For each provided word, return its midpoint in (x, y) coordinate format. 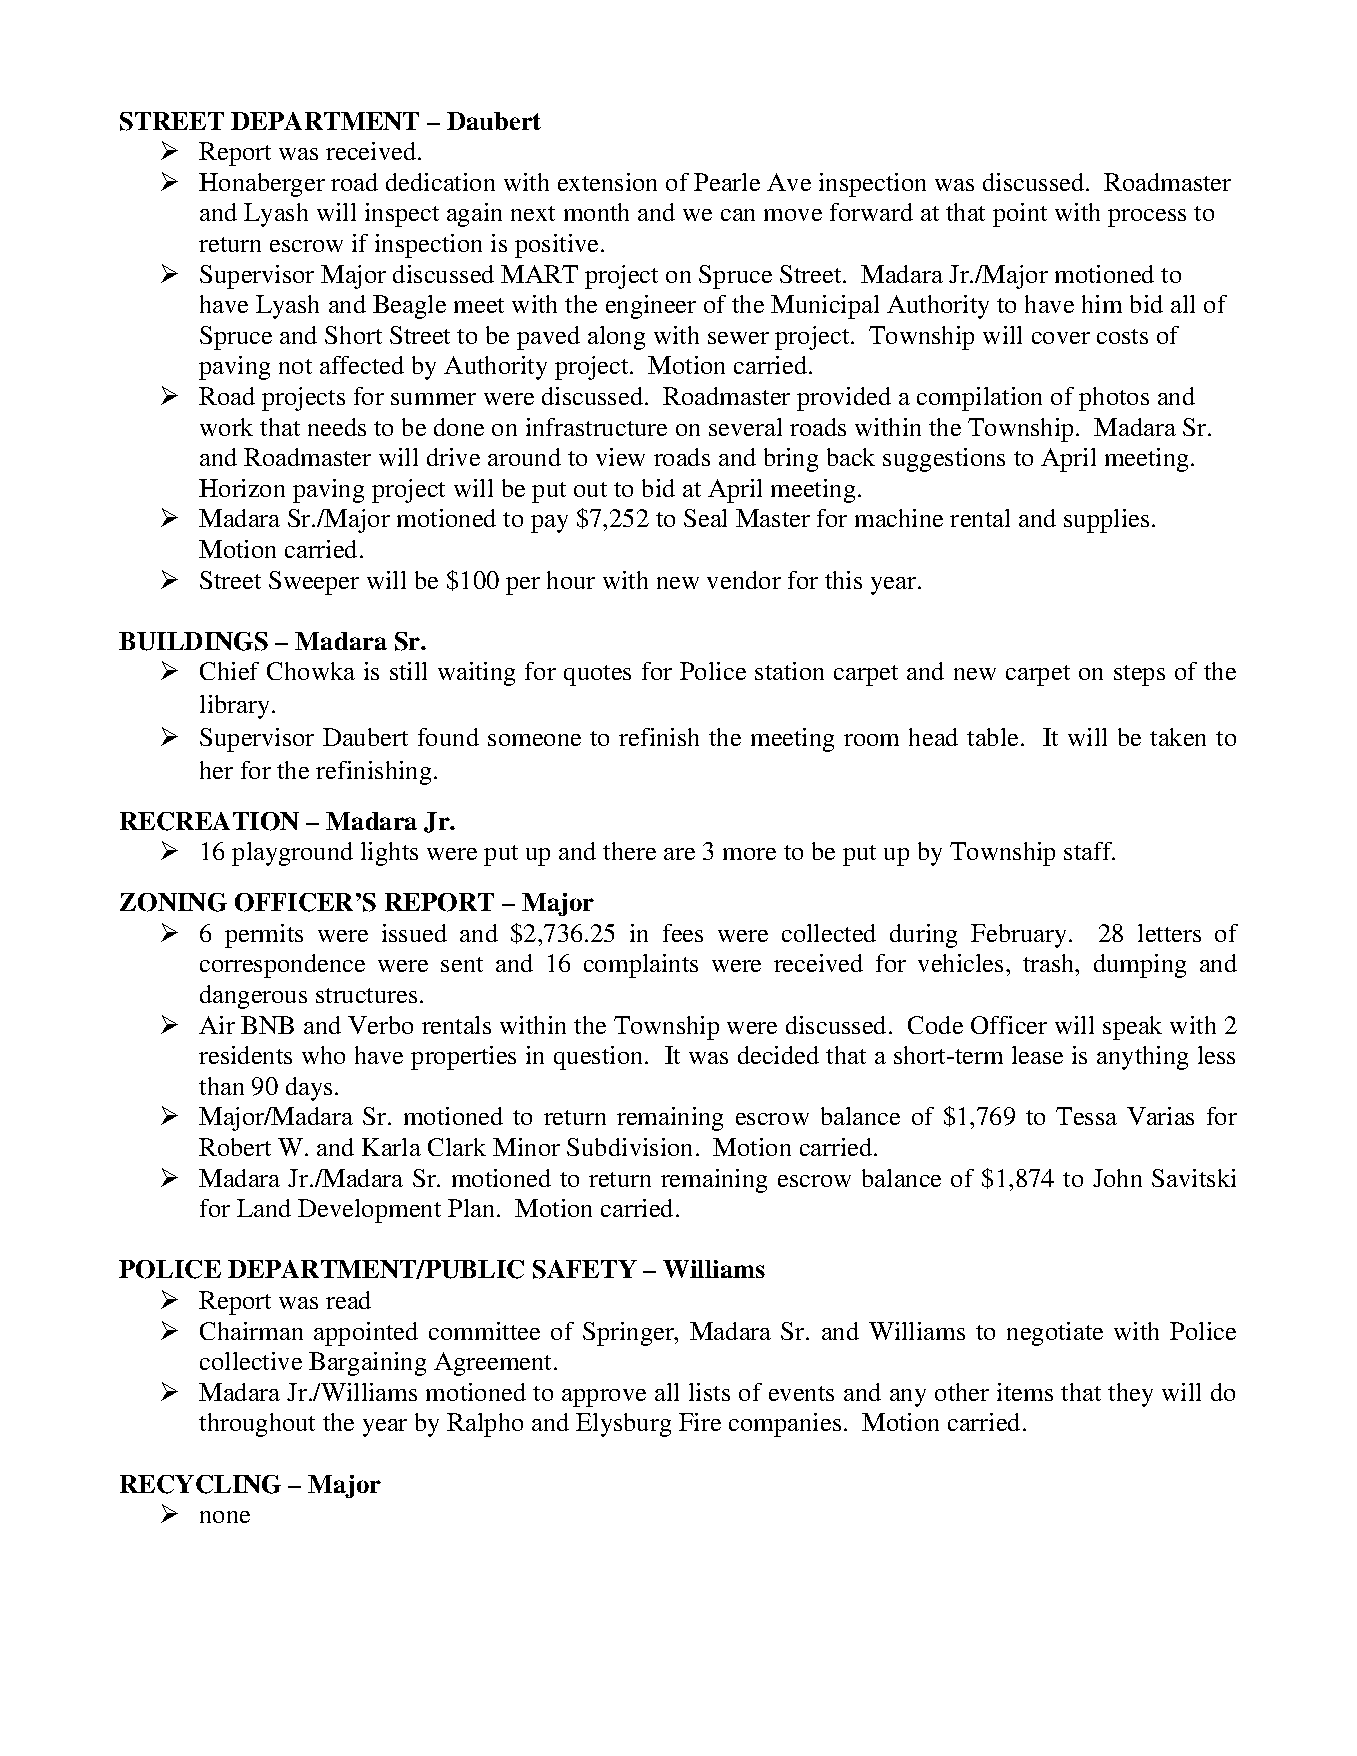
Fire (700, 1422)
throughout (257, 1425)
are (679, 854)
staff (1089, 851)
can (738, 215)
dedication (440, 182)
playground (292, 854)
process (1147, 218)
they (1130, 1395)
